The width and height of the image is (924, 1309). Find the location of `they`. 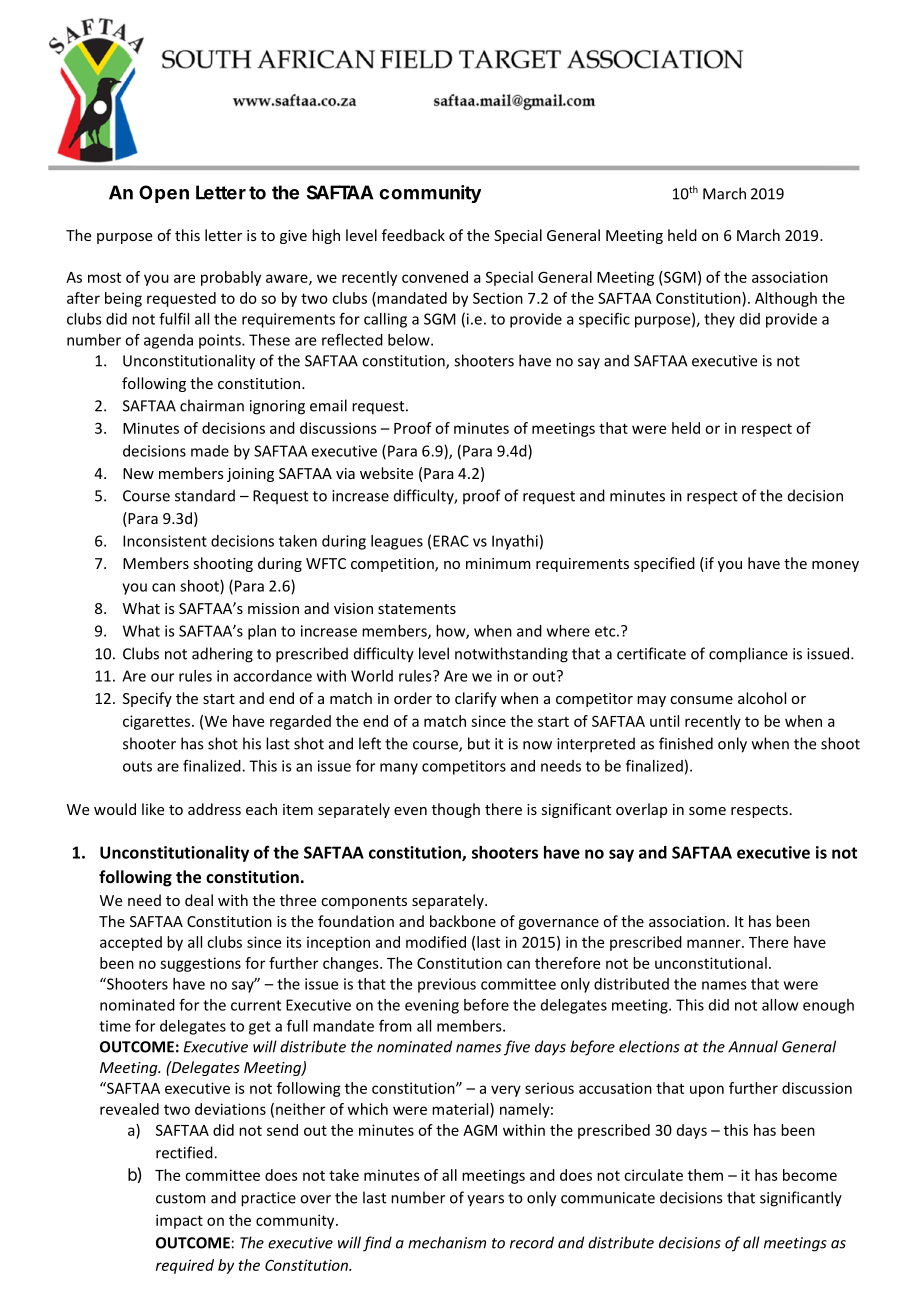

they is located at coordinates (719, 320).
